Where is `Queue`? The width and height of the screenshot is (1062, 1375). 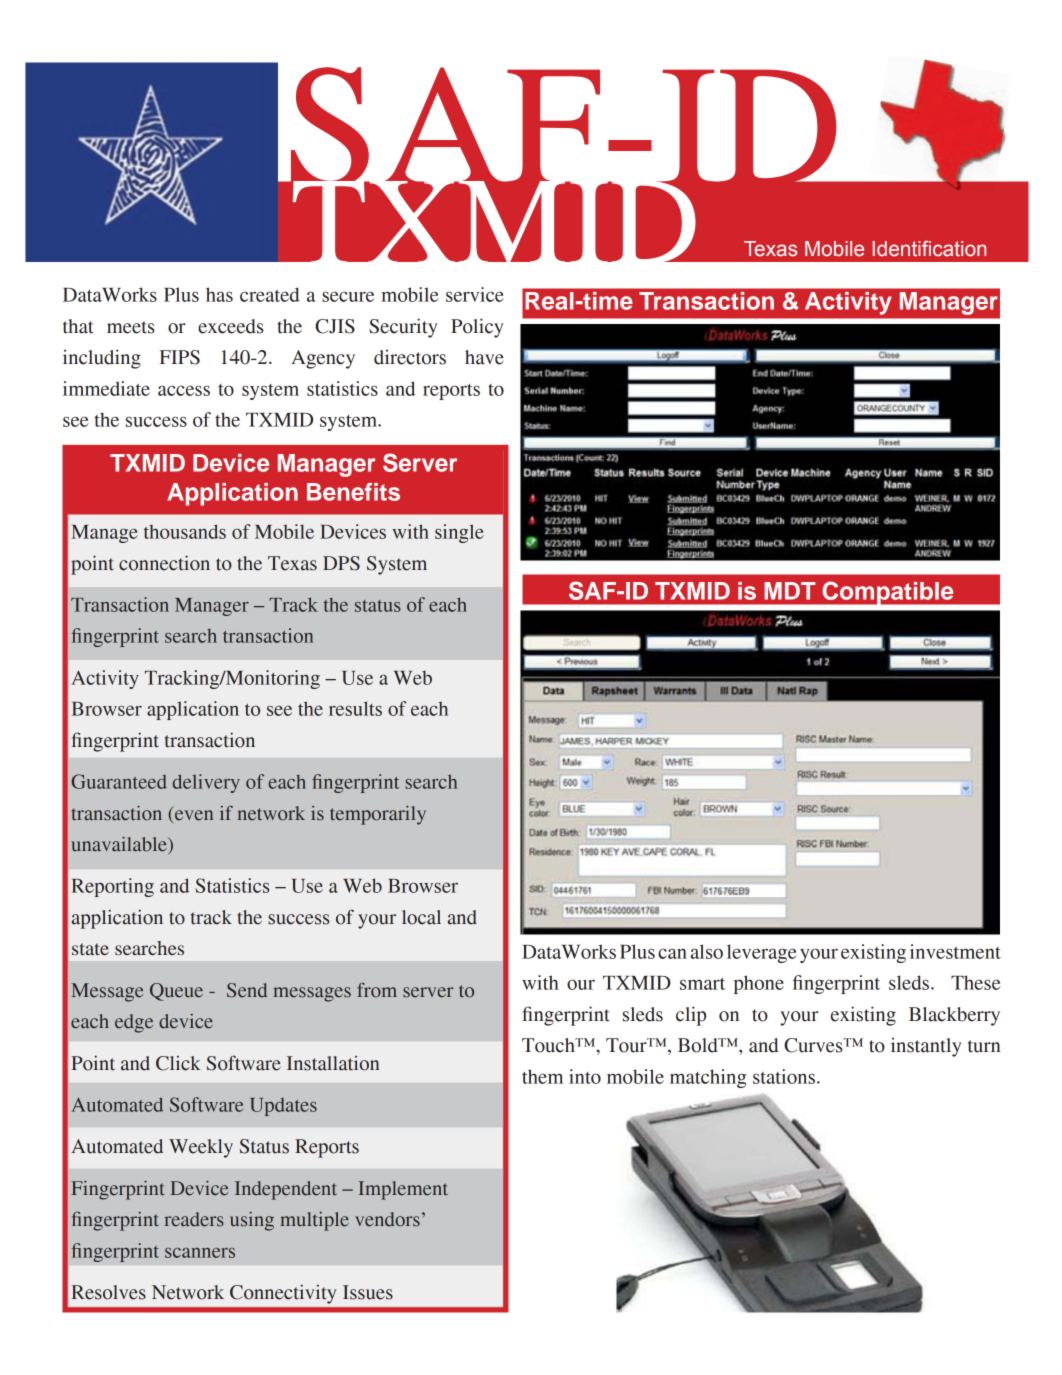
Queue is located at coordinates (176, 992).
